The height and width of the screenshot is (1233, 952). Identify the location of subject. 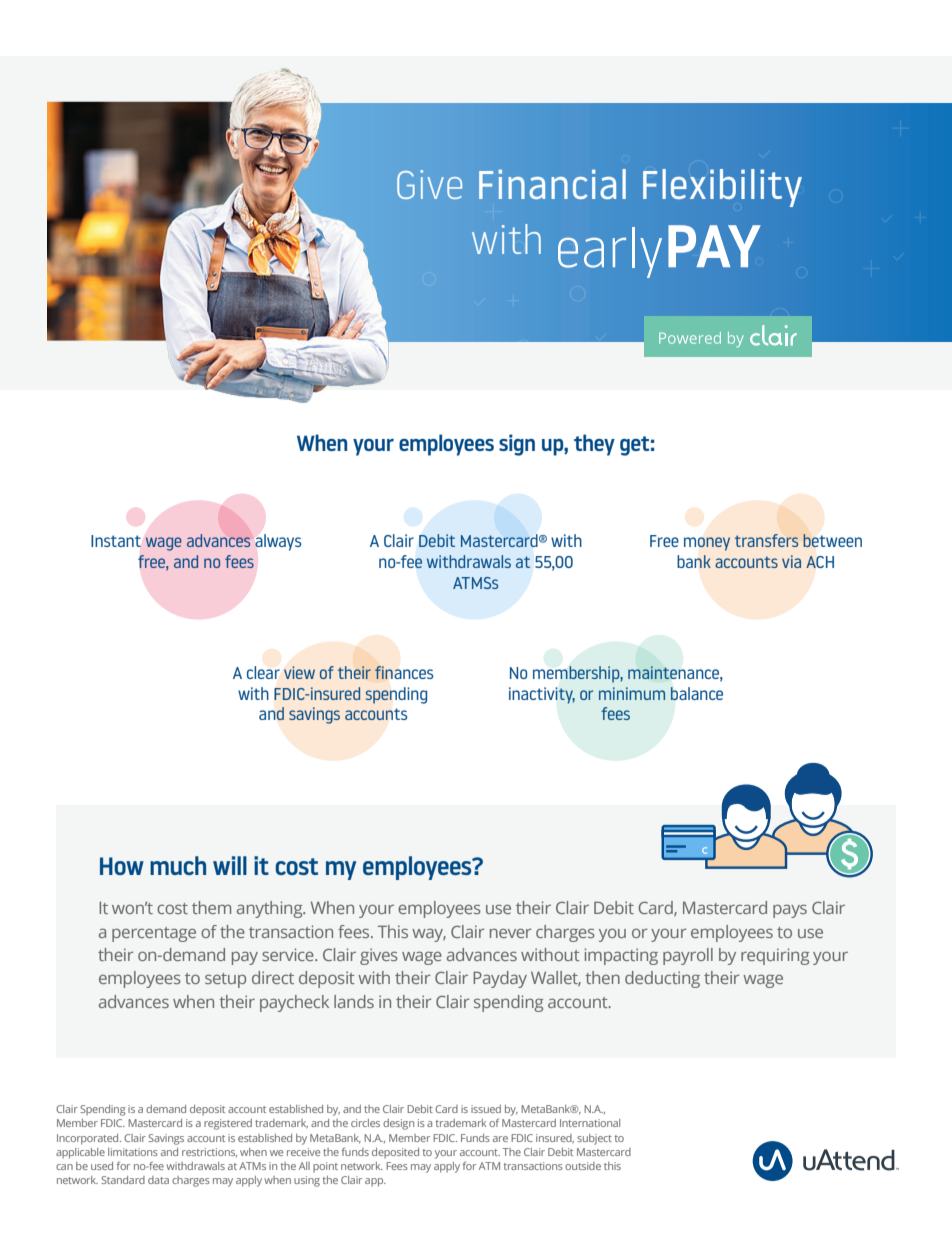
(594, 1139).
